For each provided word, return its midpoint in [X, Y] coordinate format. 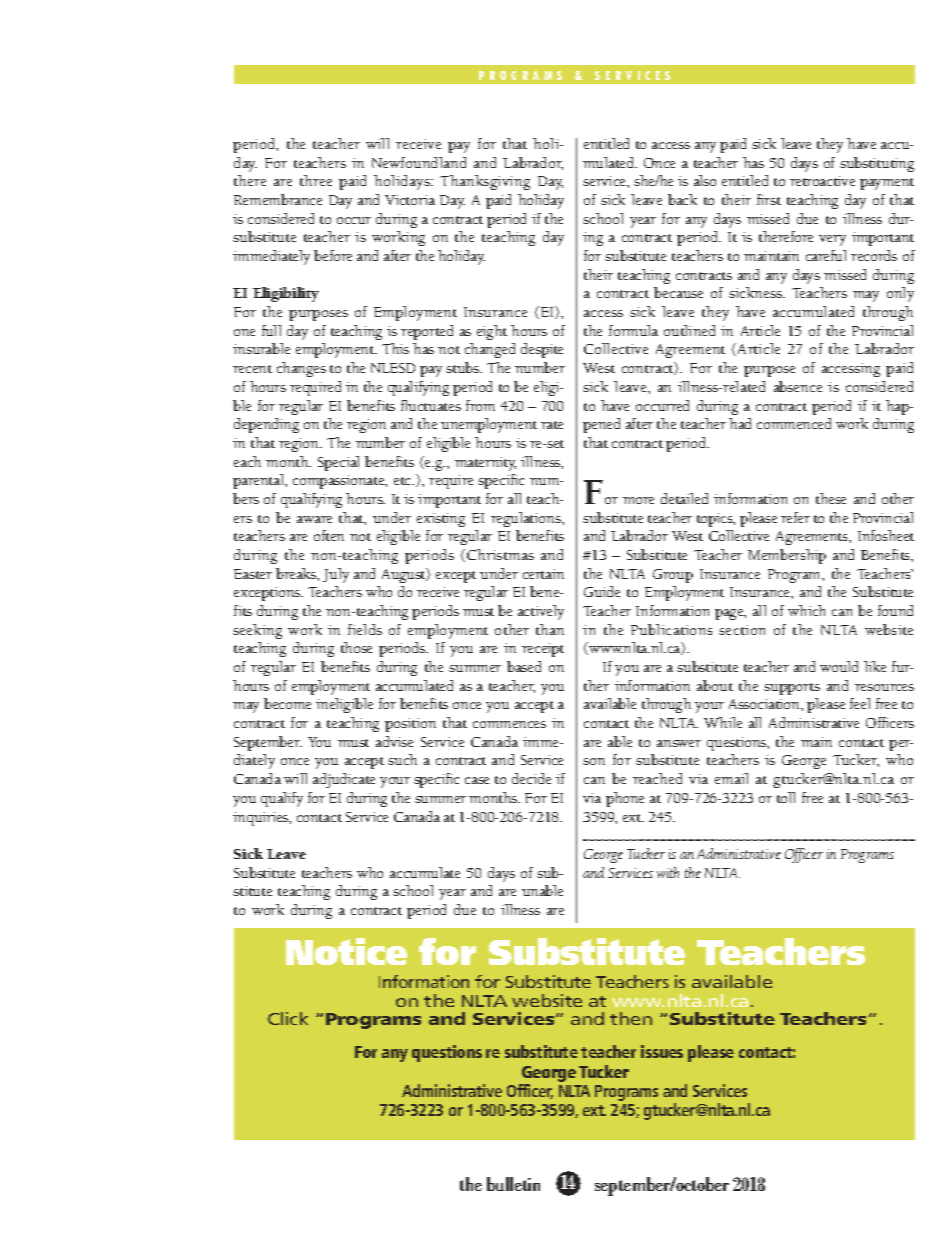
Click [288, 1018]
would [839, 666]
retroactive [822, 181]
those [356, 647]
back [682, 199]
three [316, 180]
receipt [543, 650]
